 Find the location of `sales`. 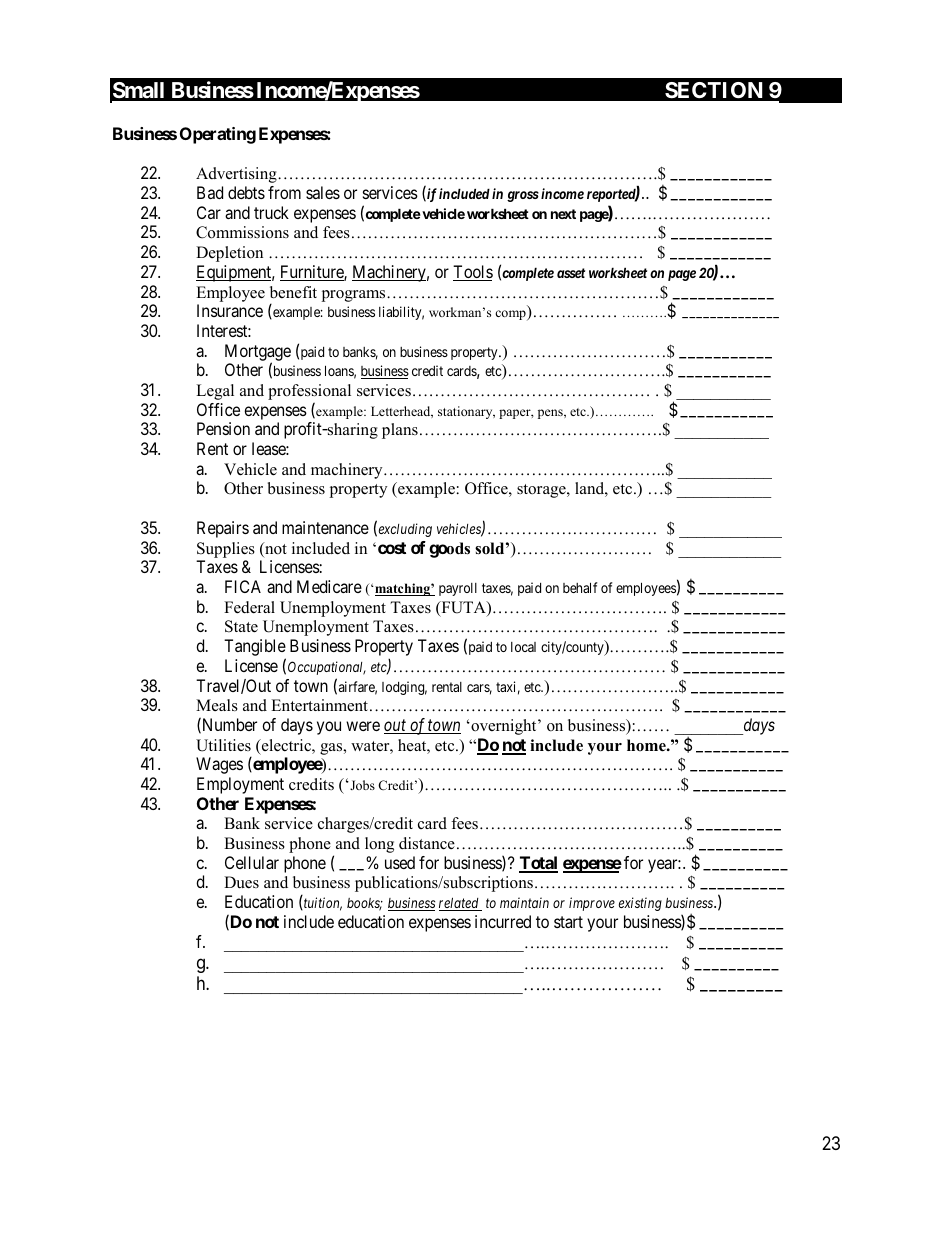

sales is located at coordinates (323, 192).
